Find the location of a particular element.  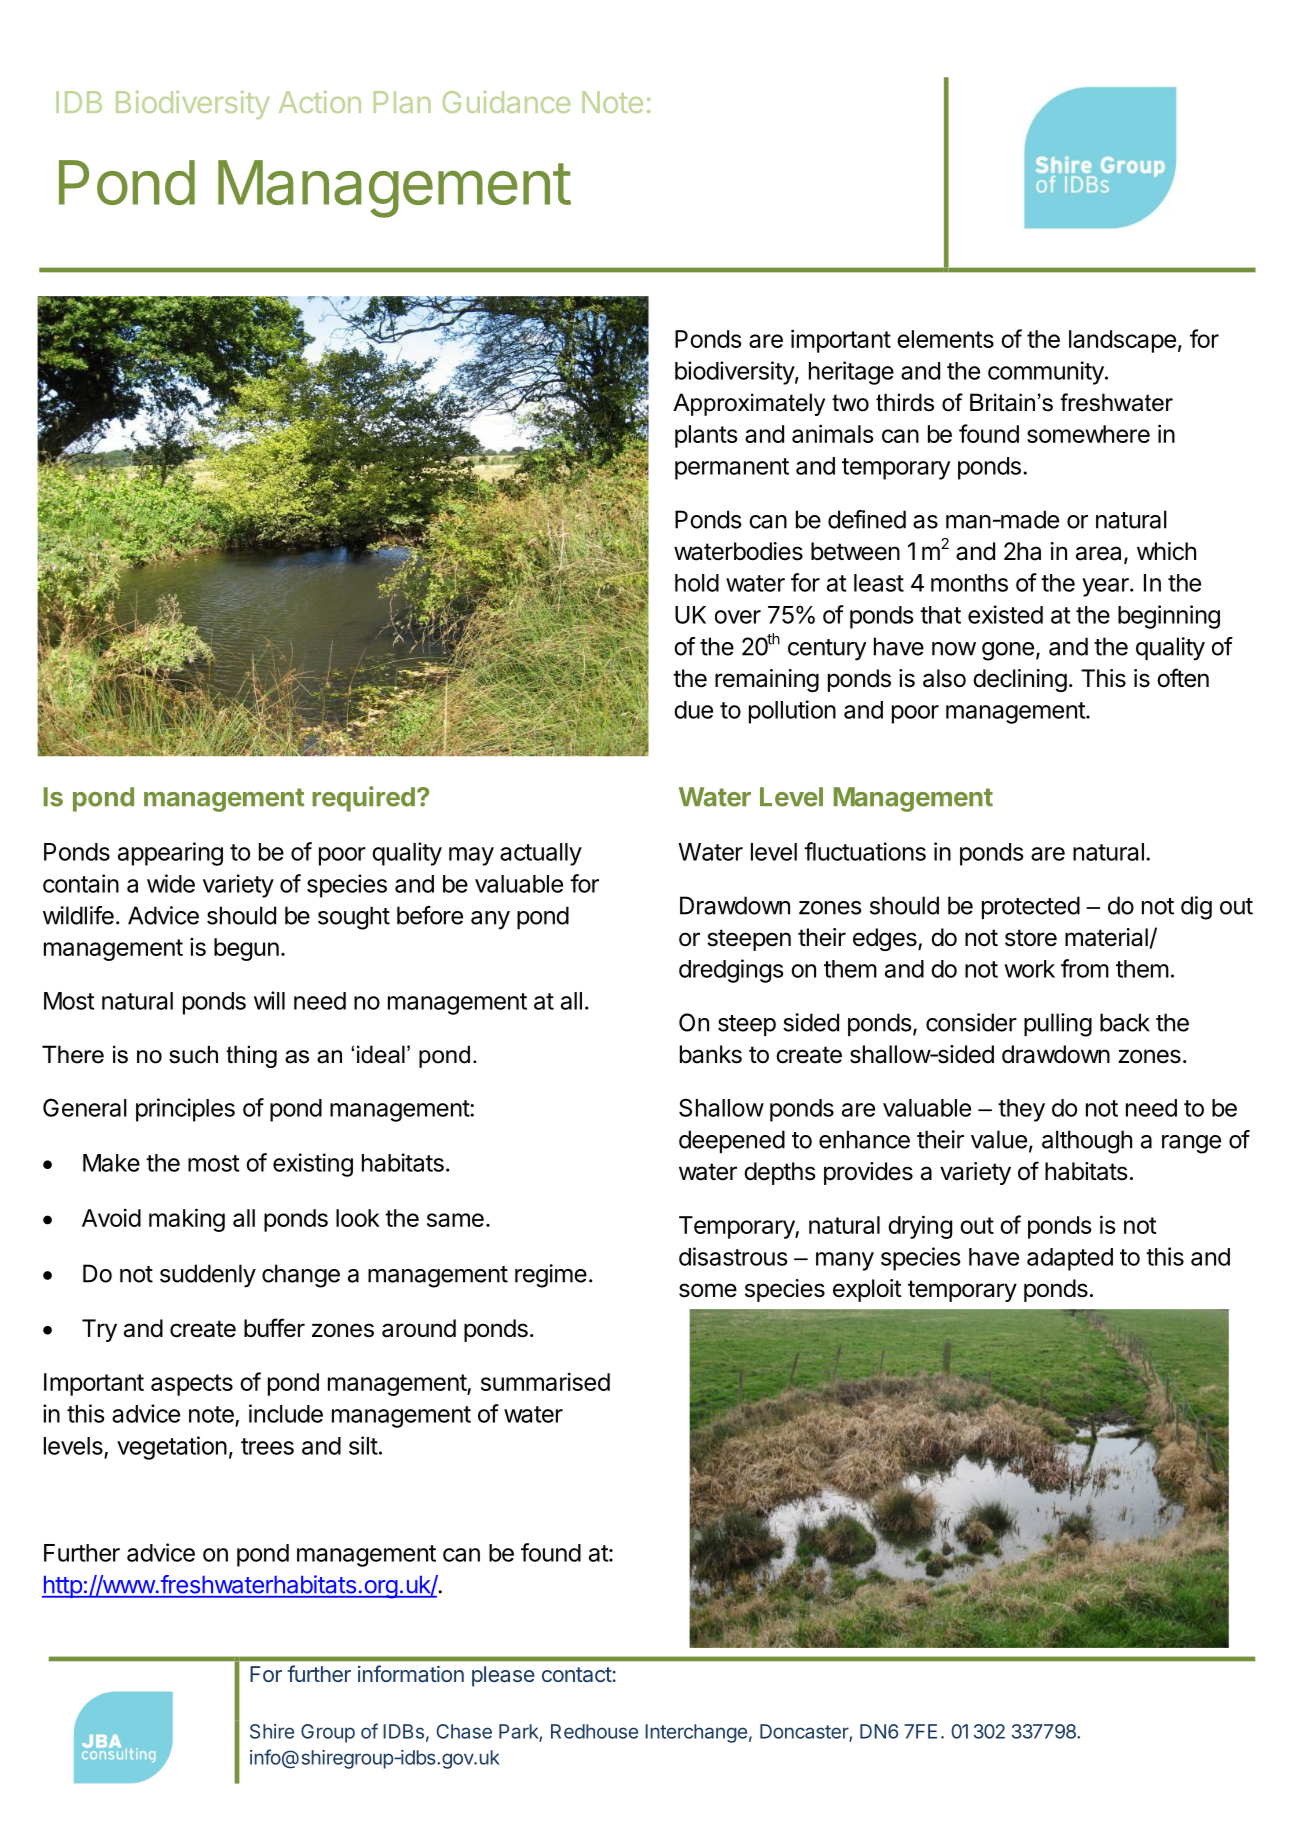

Guidance is located at coordinates (506, 102).
